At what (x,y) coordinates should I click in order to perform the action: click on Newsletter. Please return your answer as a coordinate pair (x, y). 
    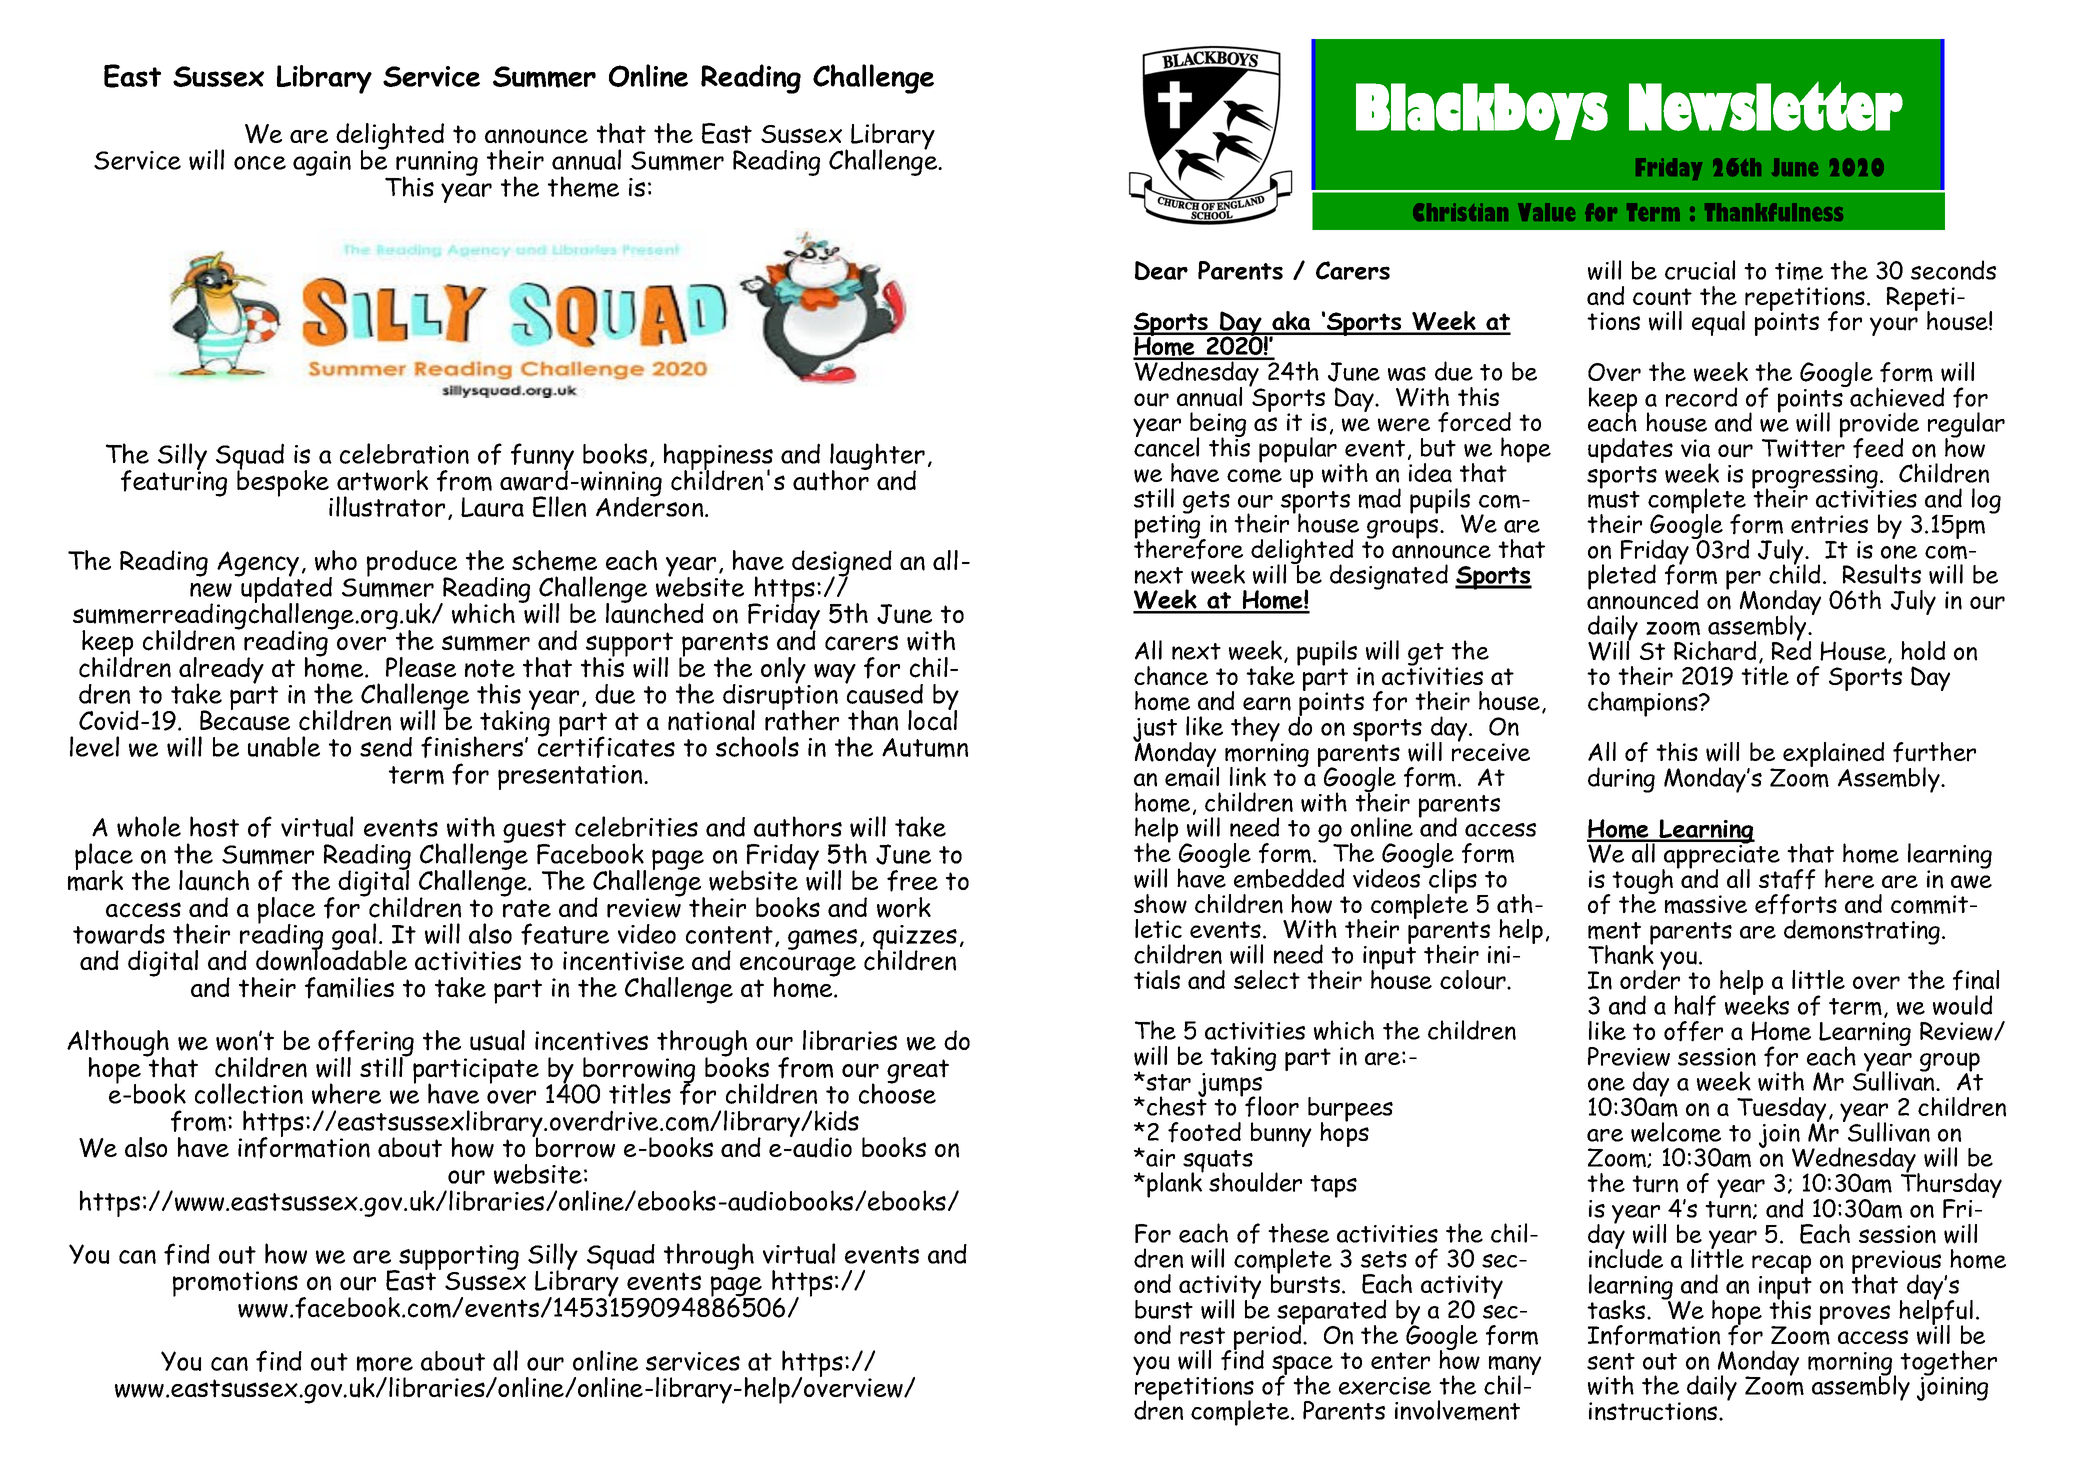
    Looking at the image, I should click on (1766, 106).
